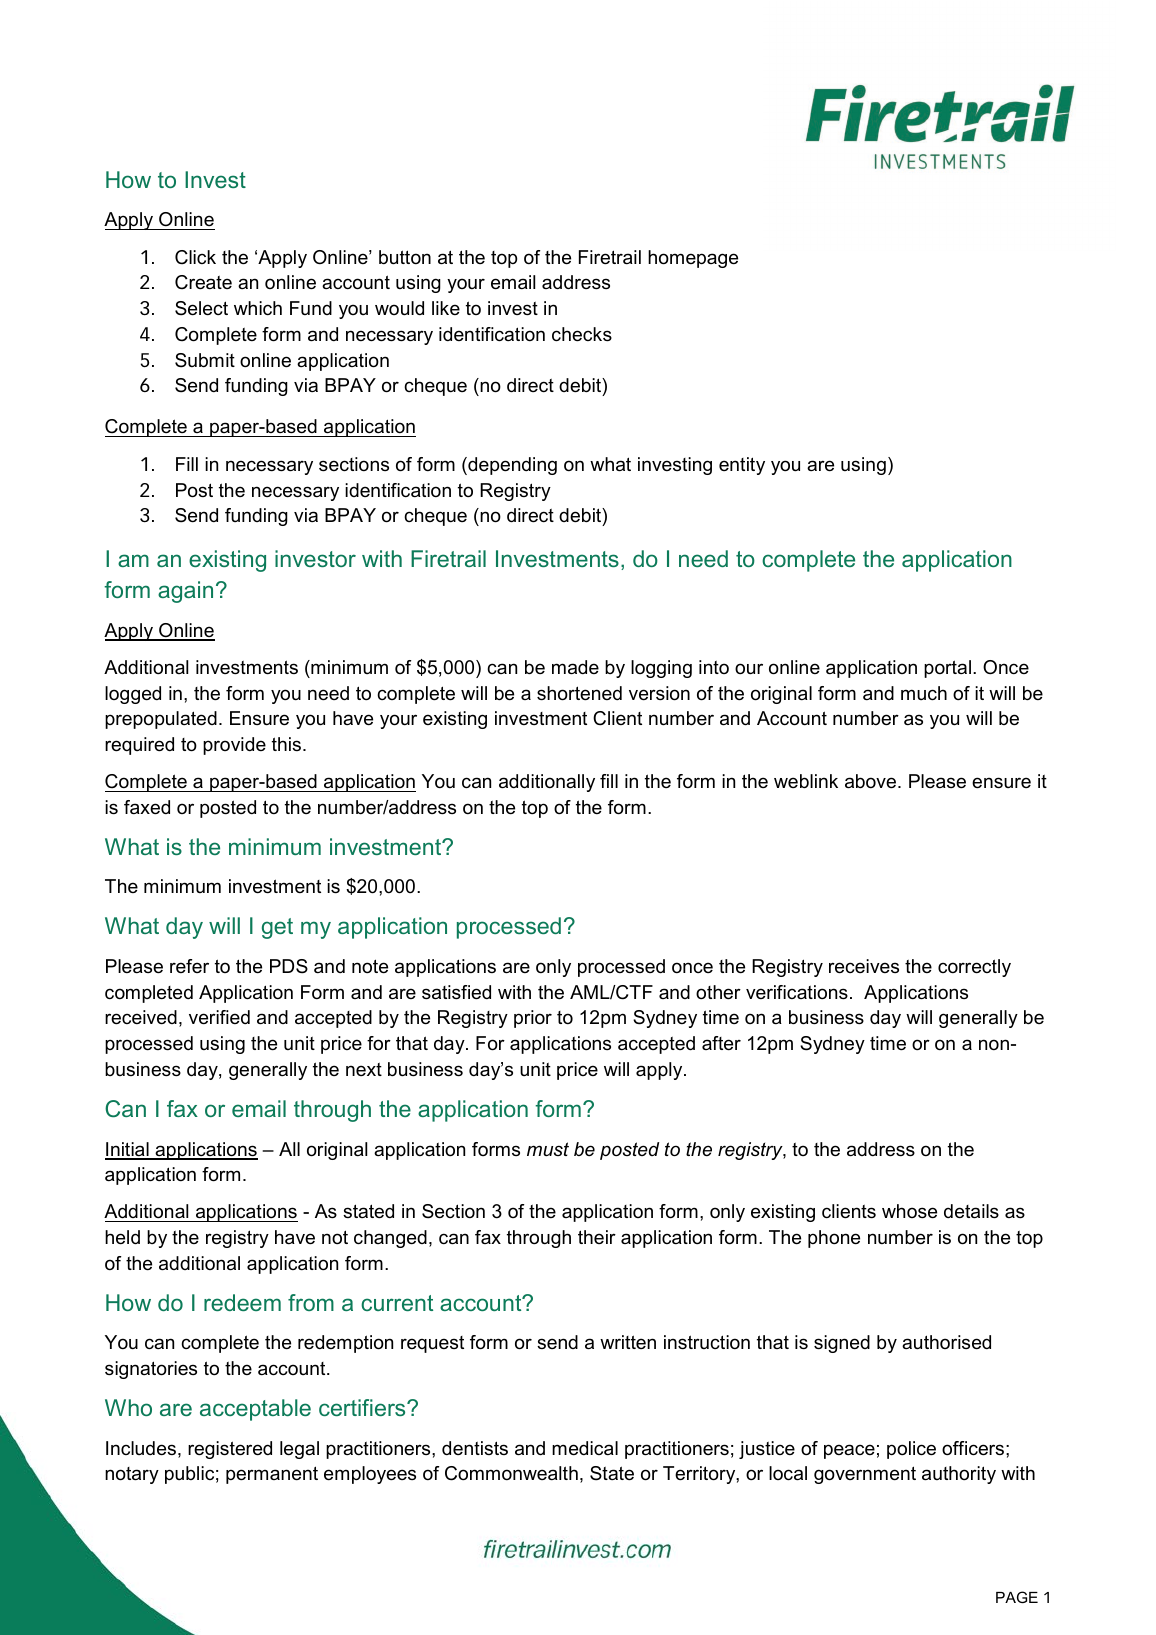 The image size is (1156, 1635). I want to click on made, so click(575, 667).
